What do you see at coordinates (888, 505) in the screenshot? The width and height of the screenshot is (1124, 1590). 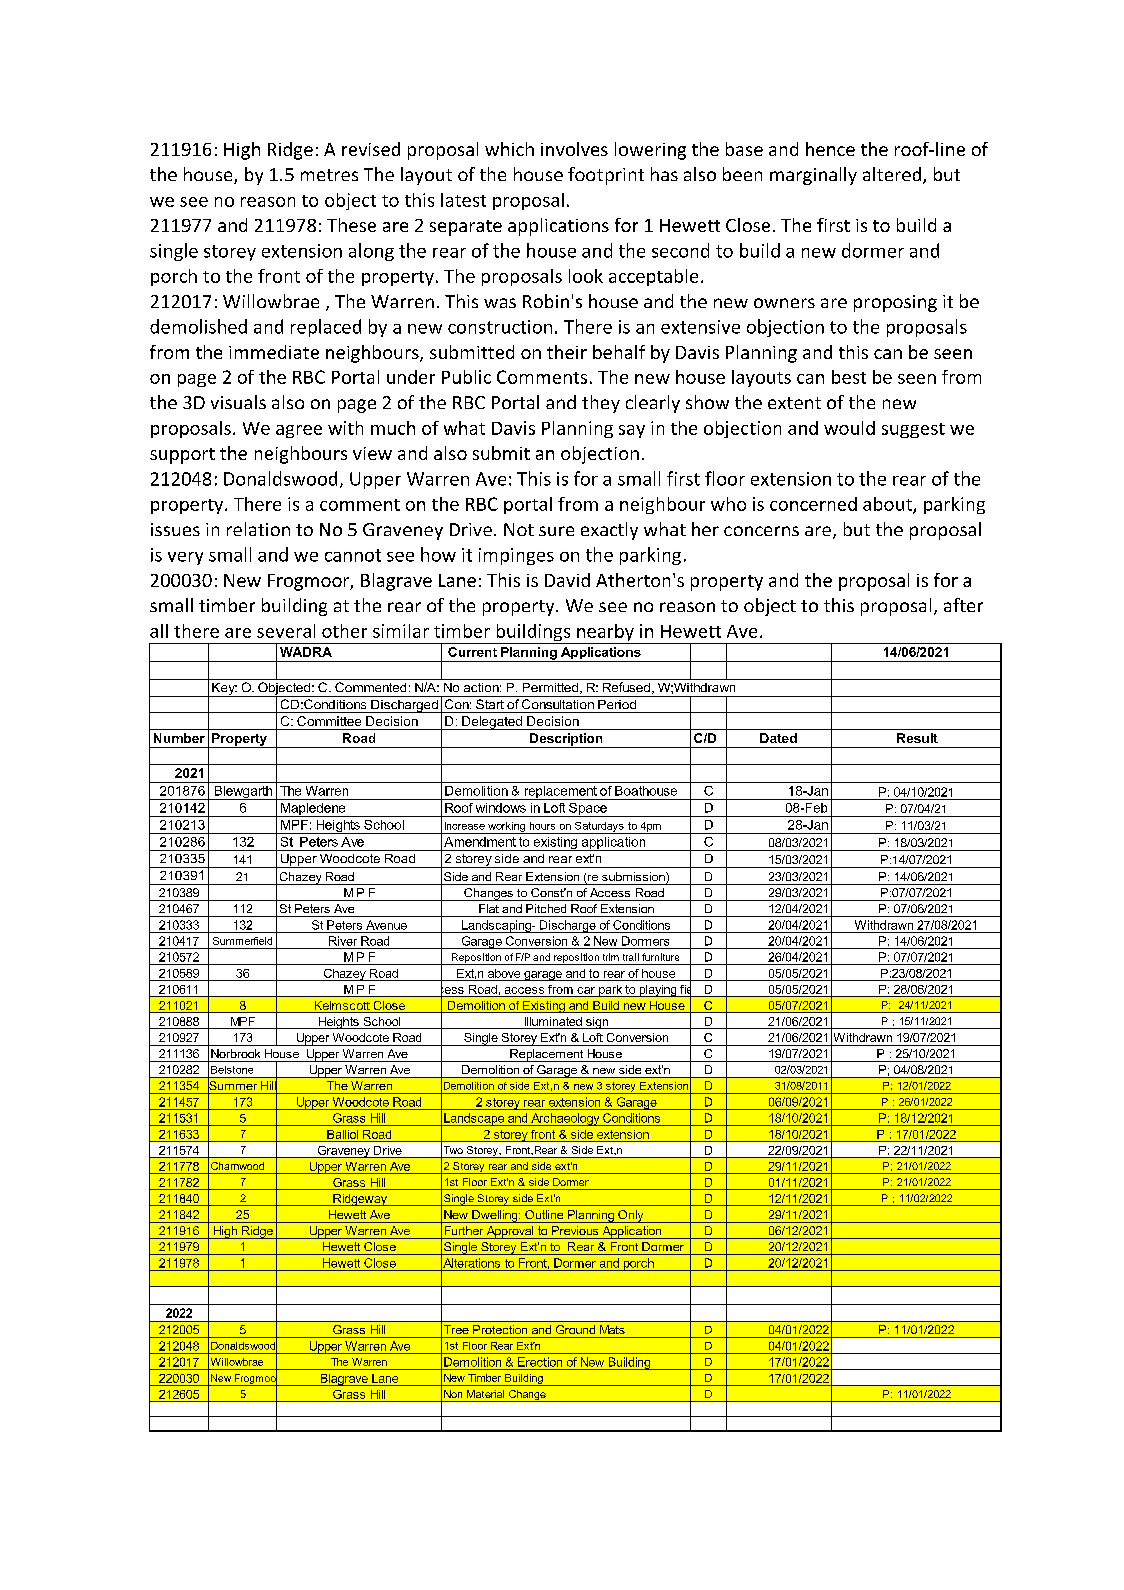 I see `about` at bounding box center [888, 505].
